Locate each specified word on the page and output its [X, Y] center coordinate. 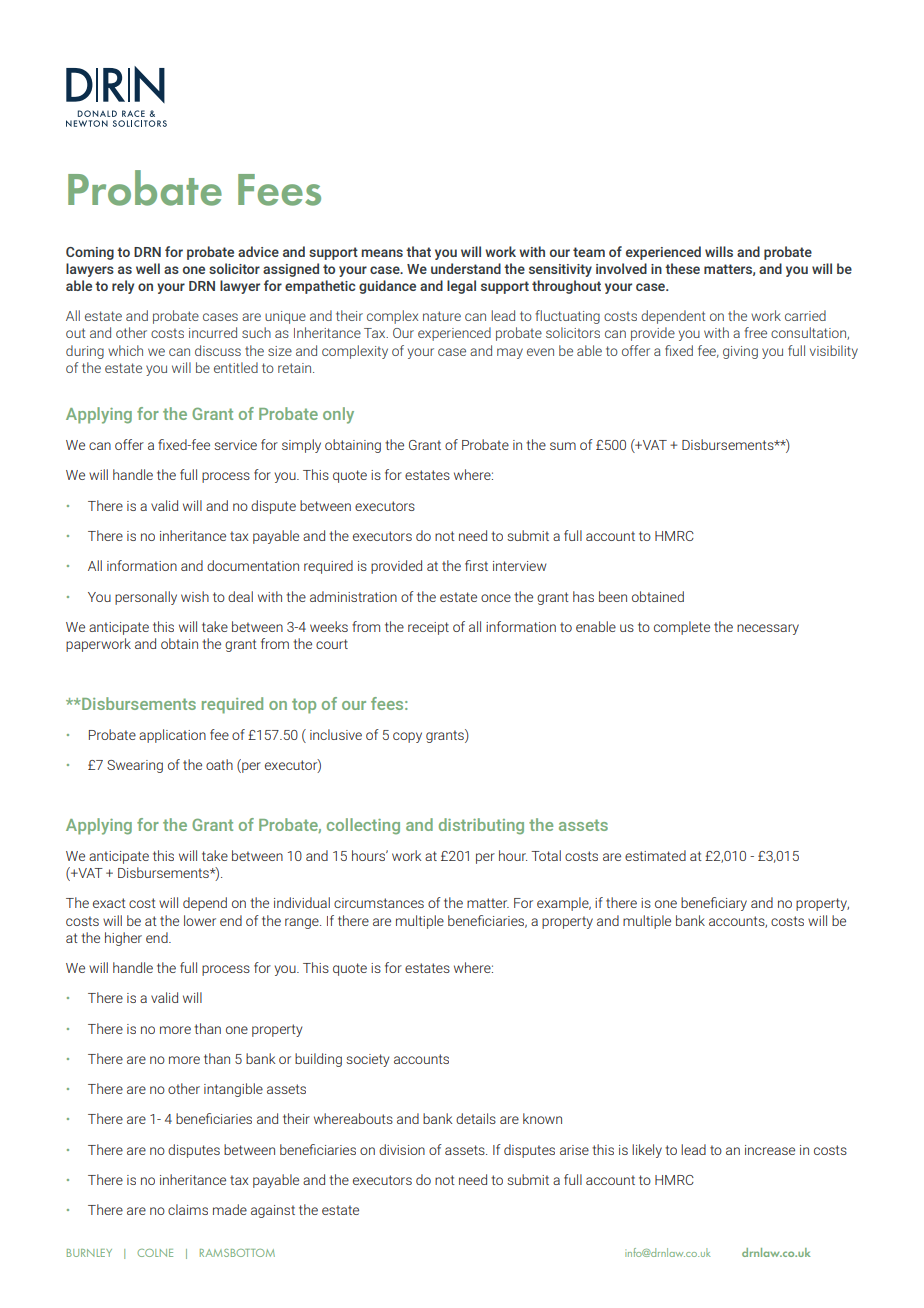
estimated [655, 855]
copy [407, 737]
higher [123, 939]
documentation [253, 565]
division [402, 1149]
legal [461, 287]
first [476, 565]
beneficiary [714, 904]
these [682, 268]
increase [770, 1150]
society [367, 1060]
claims [188, 1209]
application [172, 736]
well [148, 268]
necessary [768, 629]
